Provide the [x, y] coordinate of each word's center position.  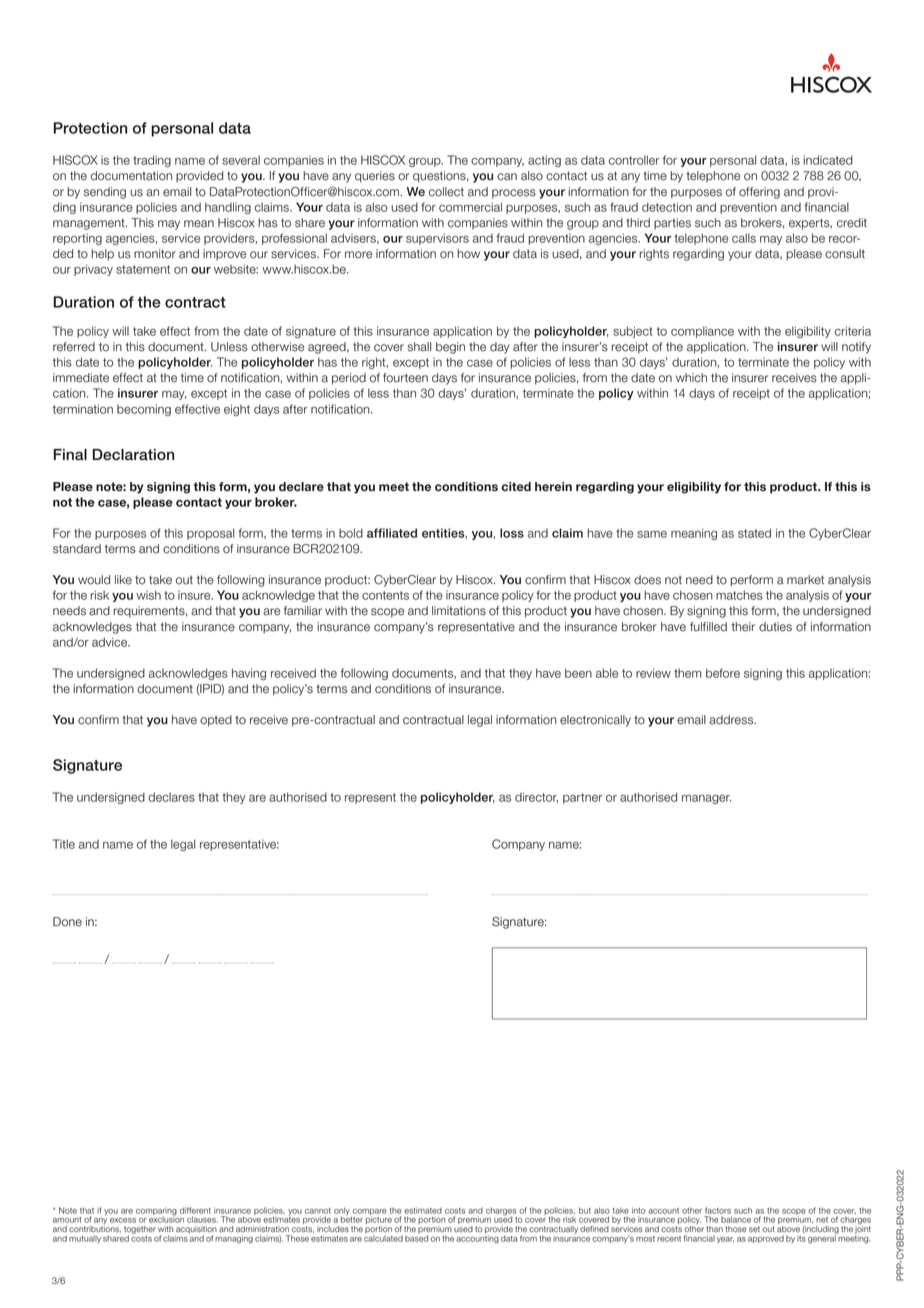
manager [706, 799]
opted [216, 721]
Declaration [133, 455]
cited [516, 487]
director [536, 797]
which [691, 378]
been [578, 673]
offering [759, 193]
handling [228, 208]
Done [67, 922]
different [195, 1210]
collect [446, 192]
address [732, 720]
